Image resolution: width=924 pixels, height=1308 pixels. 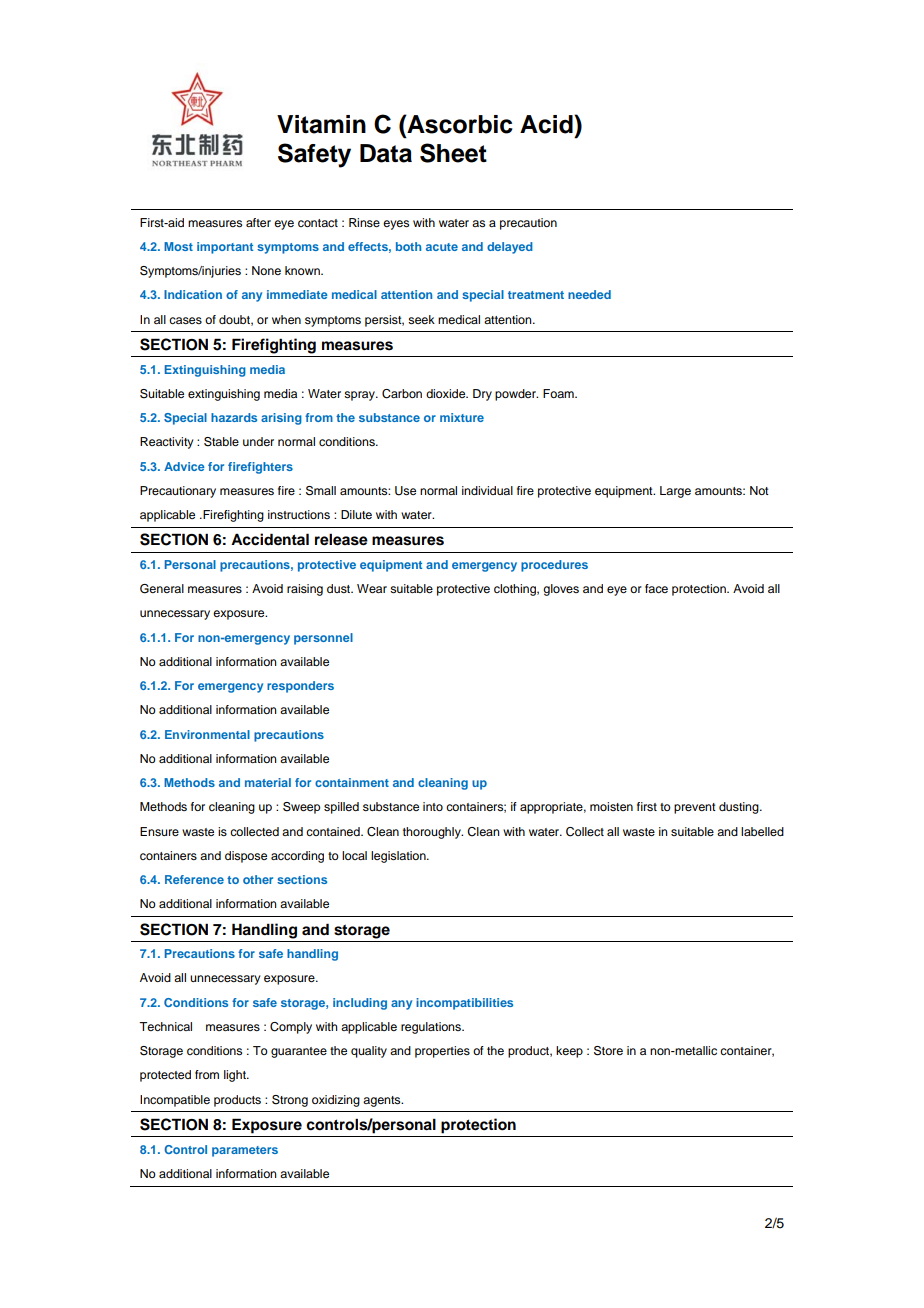 I want to click on Large, so click(x=675, y=492).
